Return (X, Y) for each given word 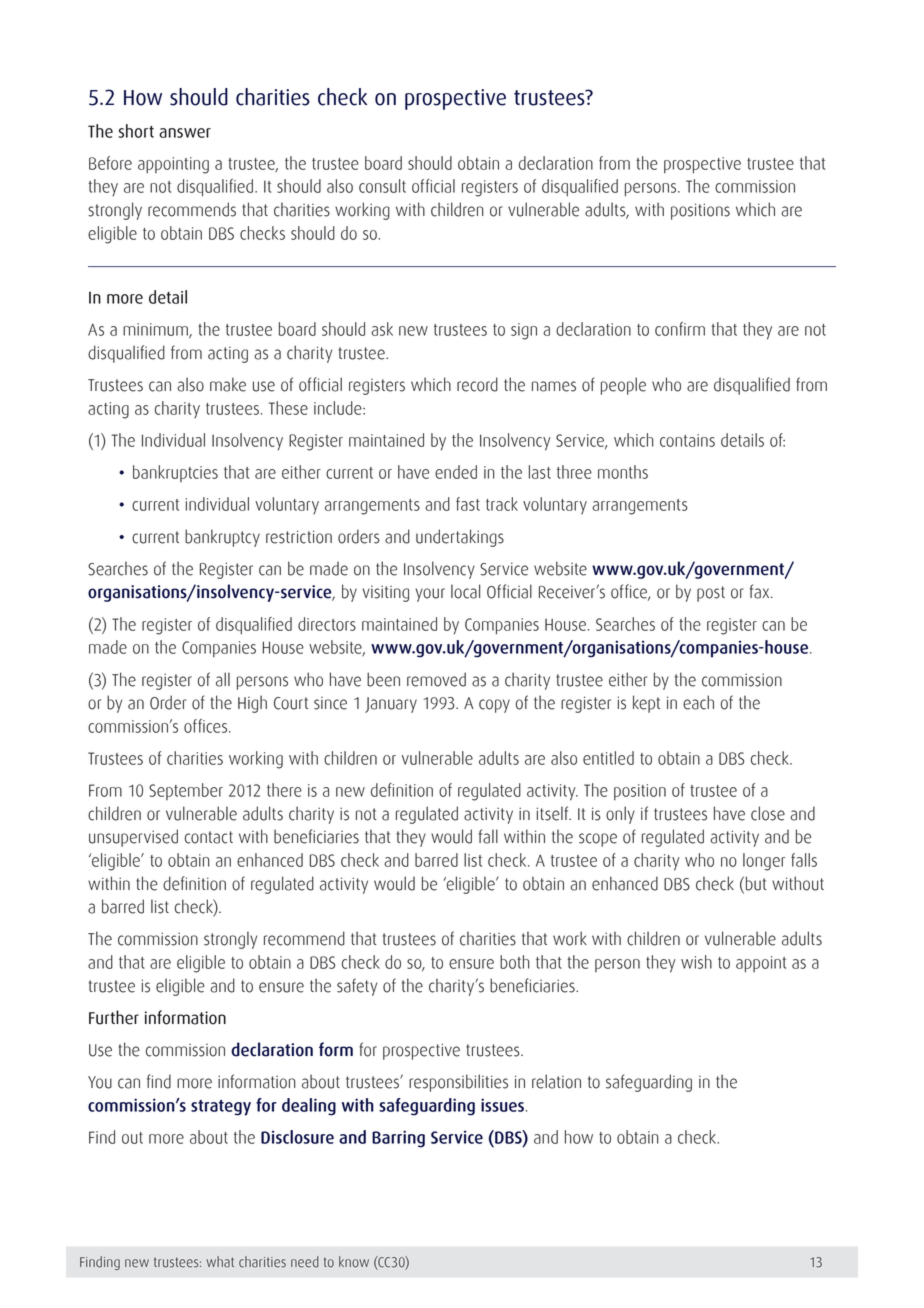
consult (382, 186)
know (354, 1262)
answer (185, 133)
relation (556, 1081)
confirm (680, 329)
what (220, 1262)
